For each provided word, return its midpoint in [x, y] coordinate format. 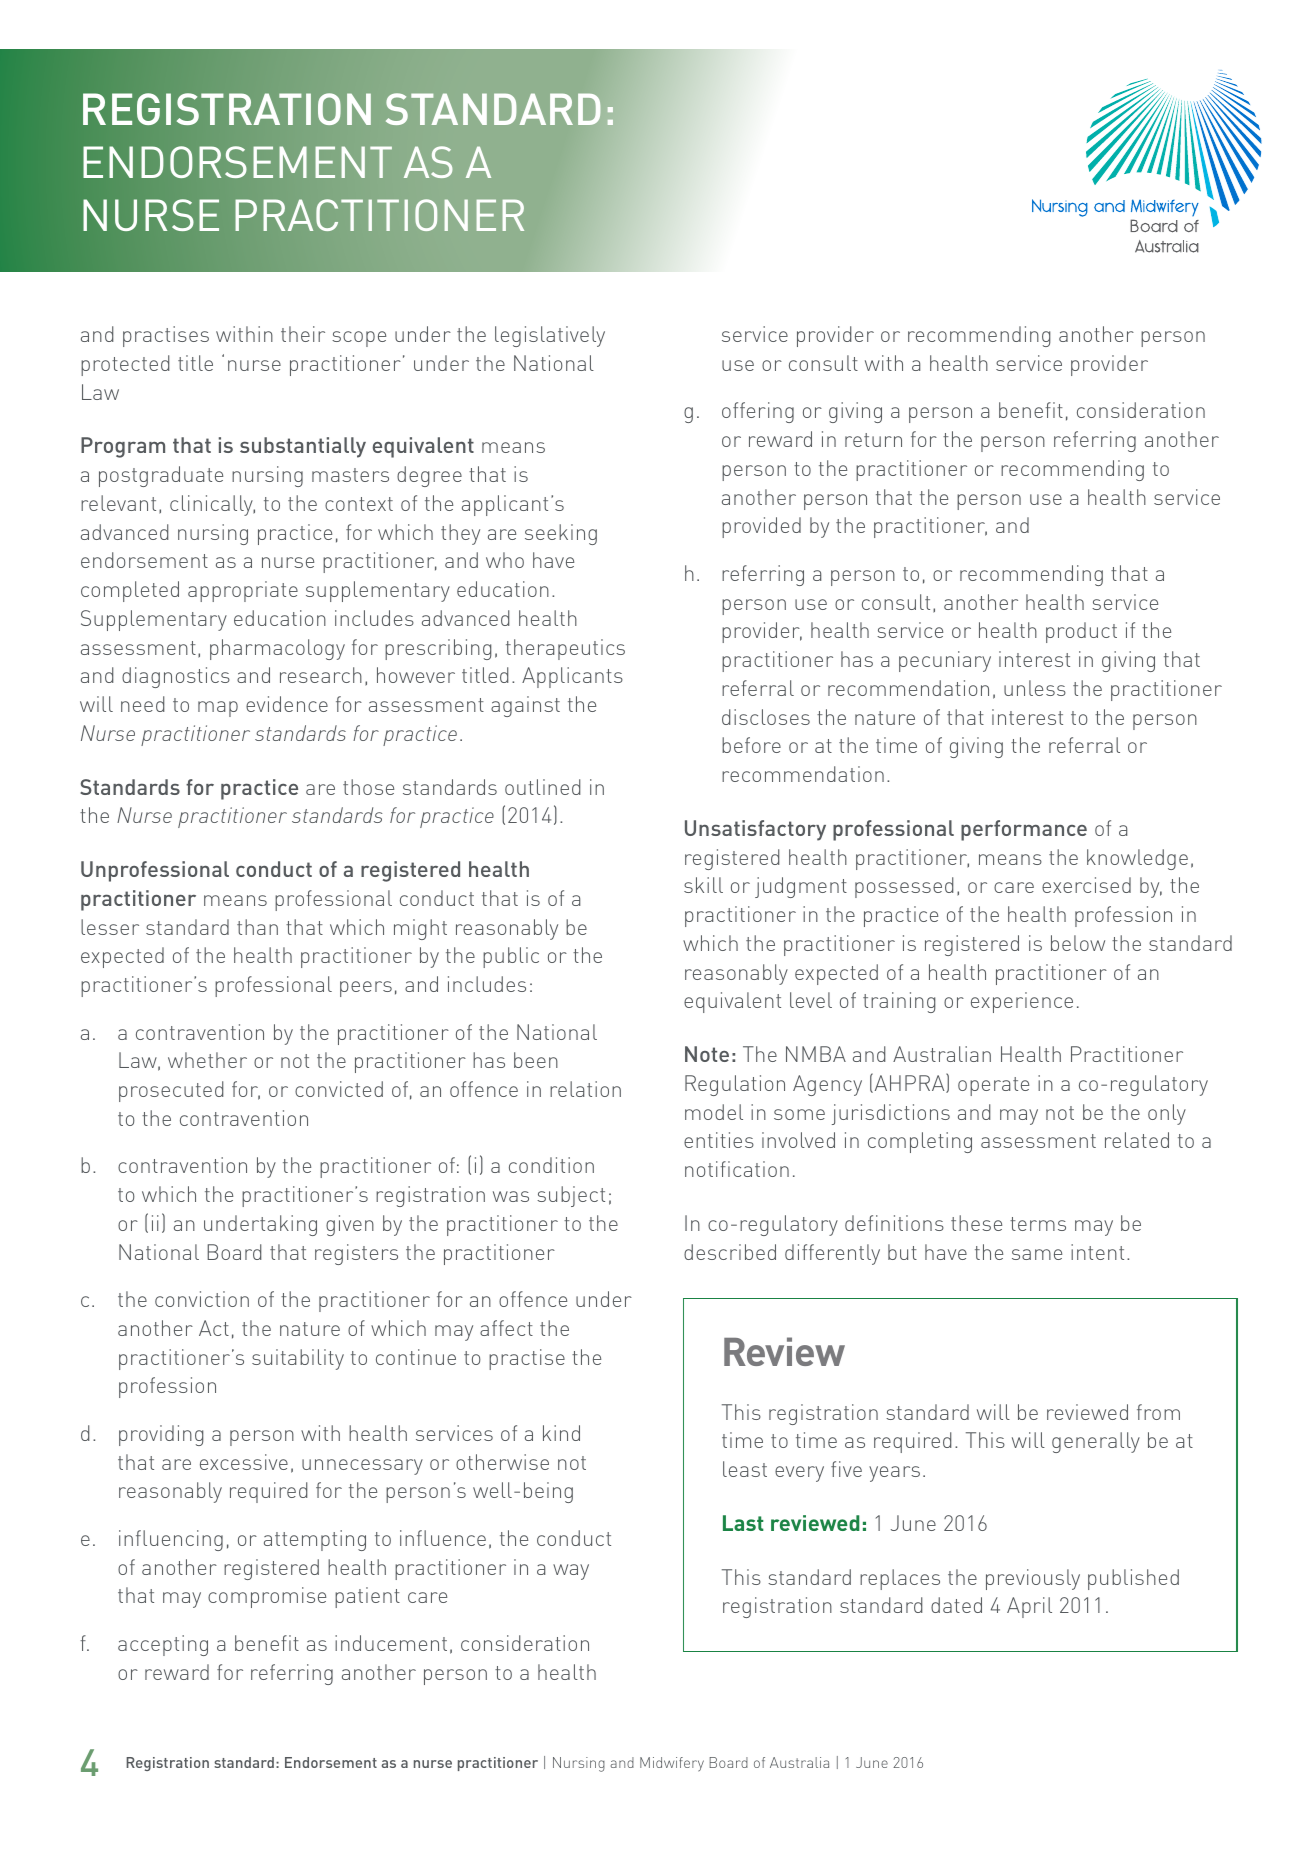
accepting [163, 1645]
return [873, 440]
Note [707, 1054]
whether [207, 1060]
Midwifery [672, 1764]
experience [1022, 1002]
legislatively [550, 336]
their [303, 334]
